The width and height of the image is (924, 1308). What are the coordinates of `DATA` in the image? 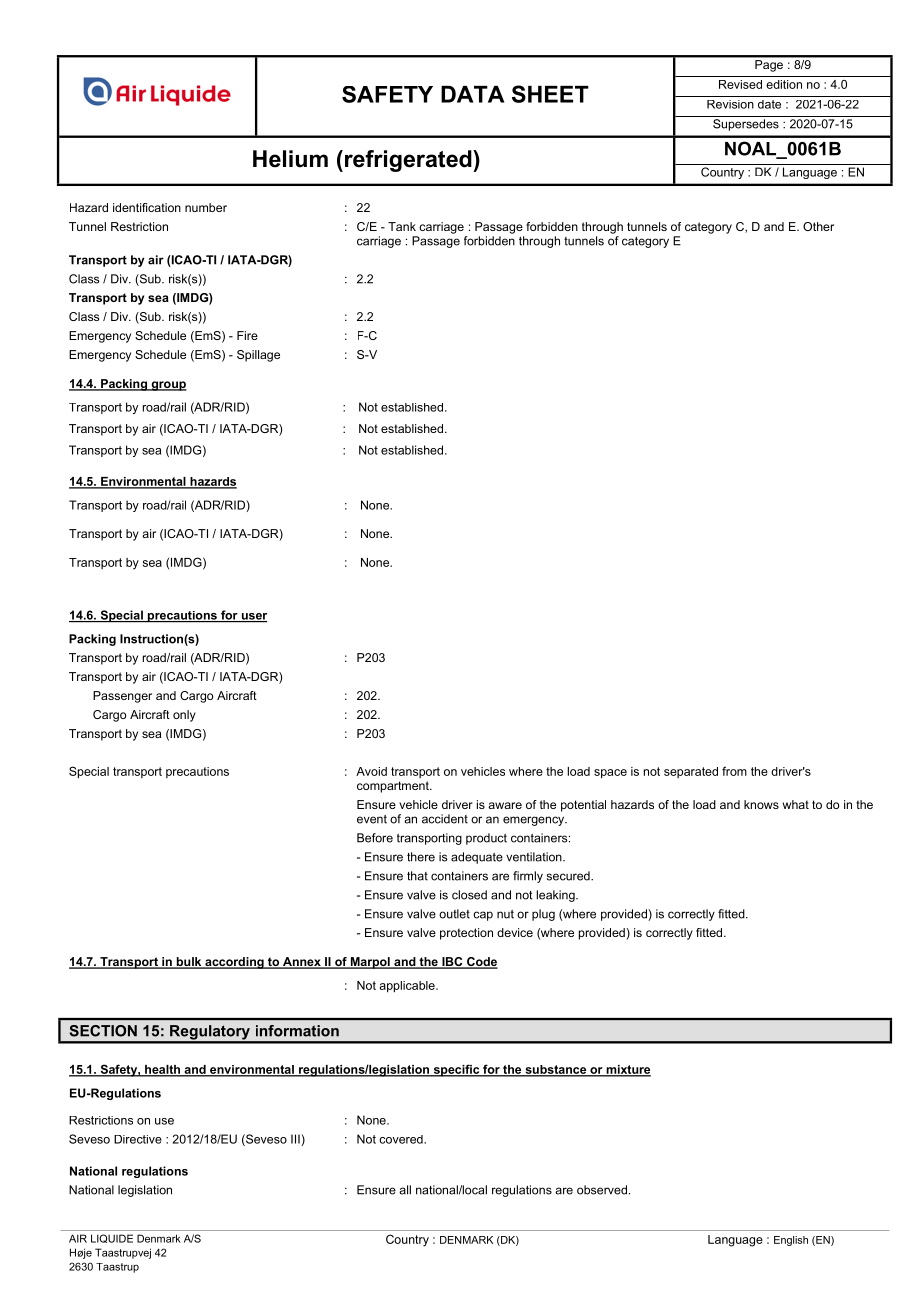 It's located at (472, 94).
